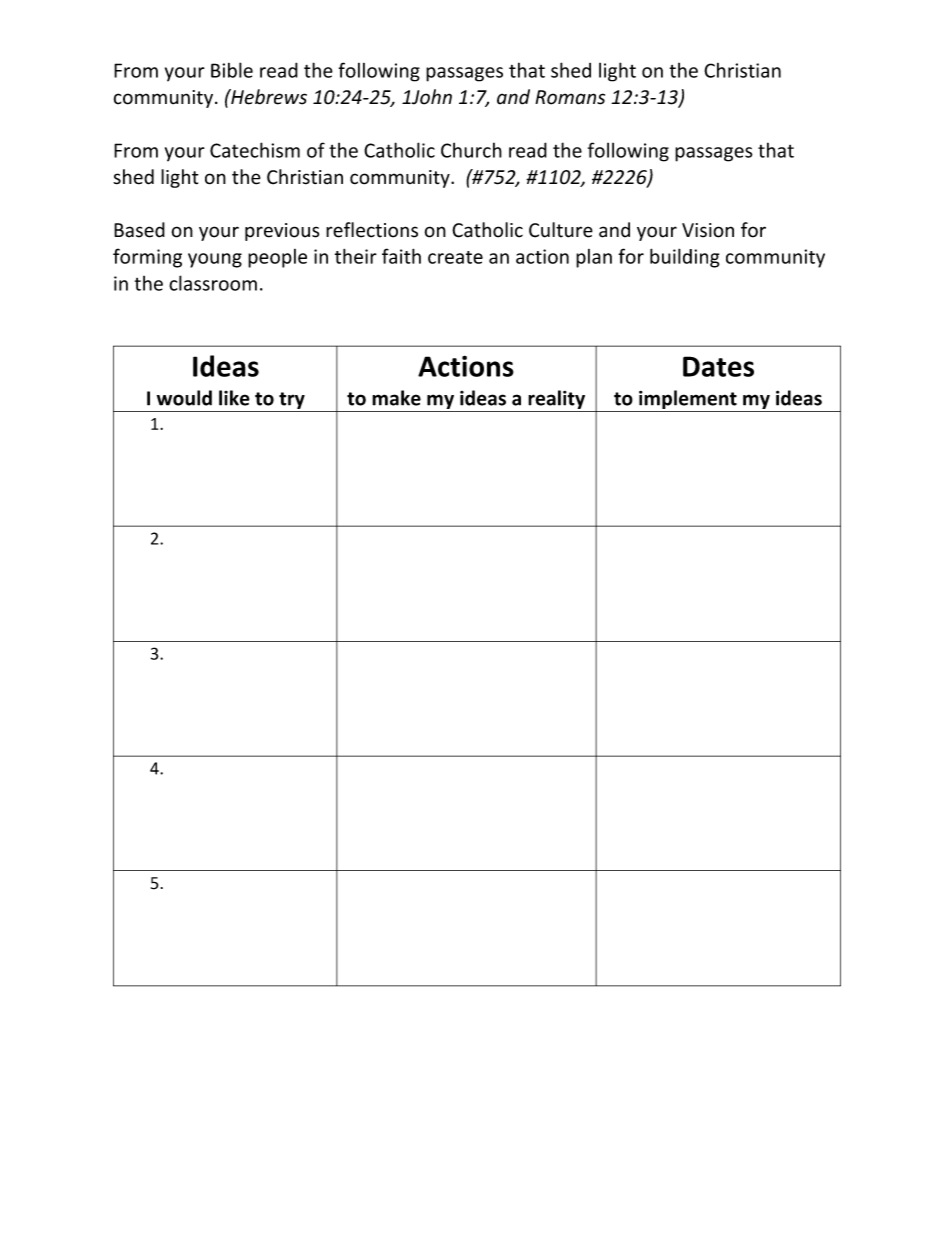  I want to click on building, so click(685, 258).
